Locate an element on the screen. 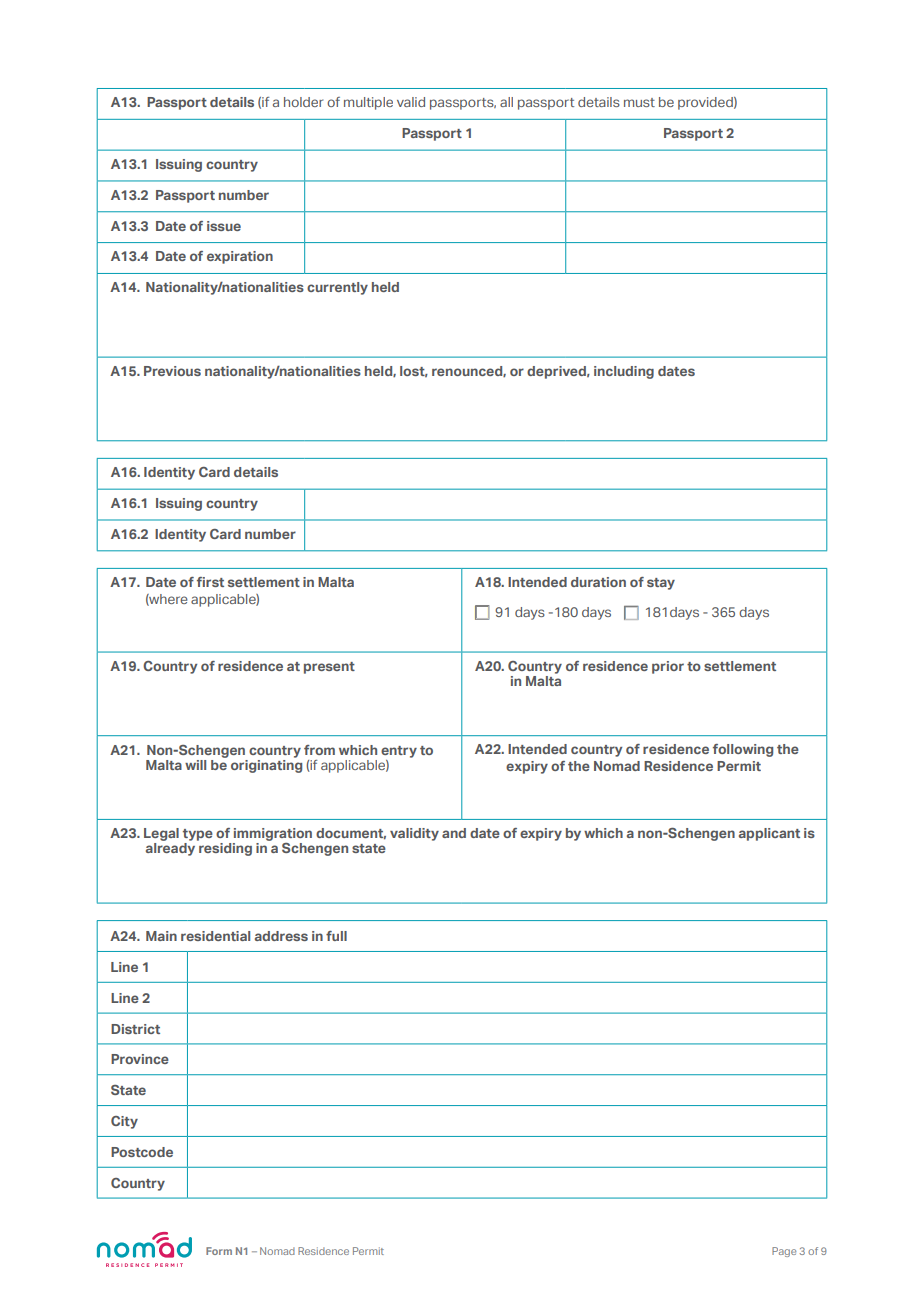  all is located at coordinates (506, 102).
